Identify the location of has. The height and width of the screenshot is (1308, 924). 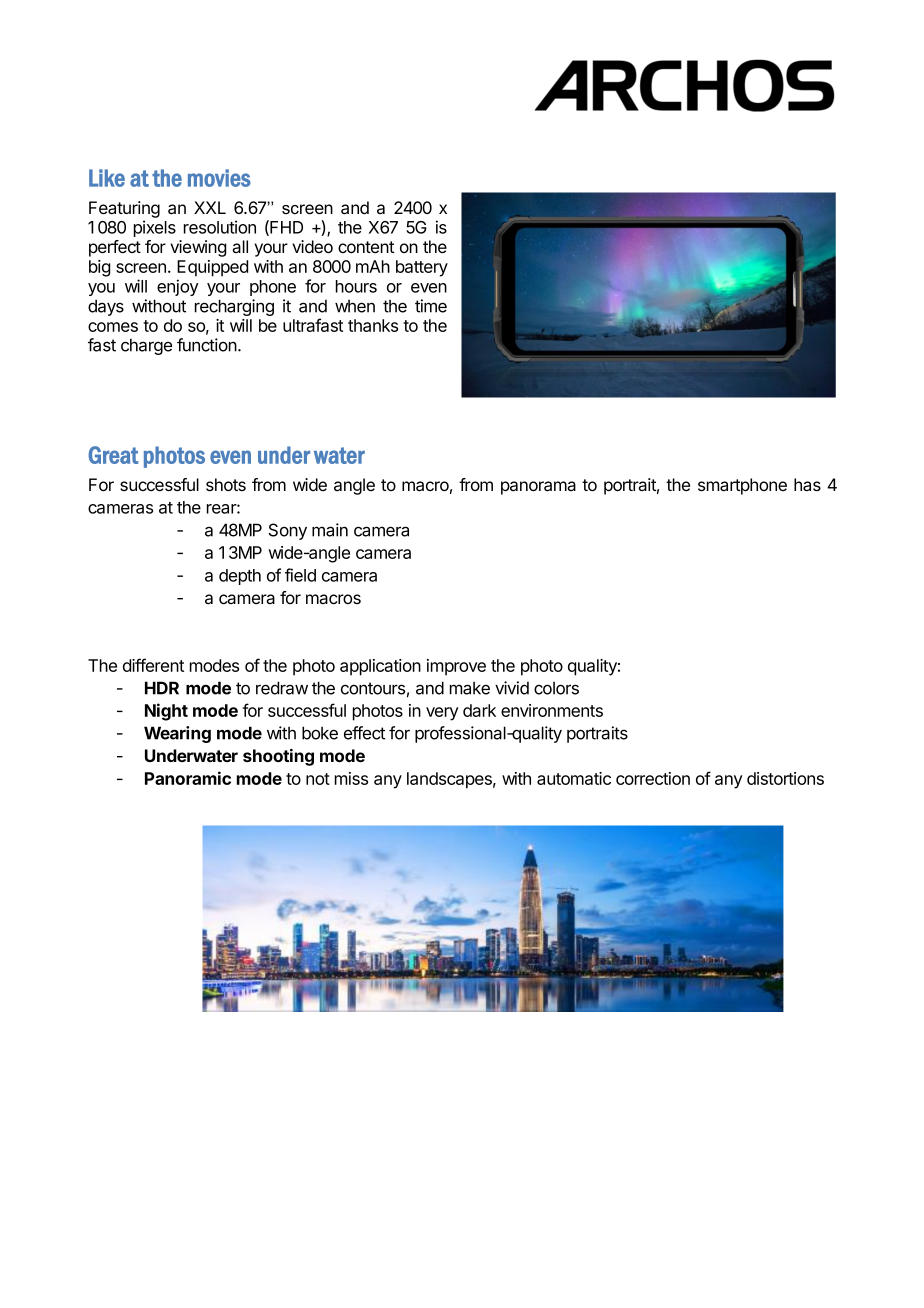
(807, 485).
